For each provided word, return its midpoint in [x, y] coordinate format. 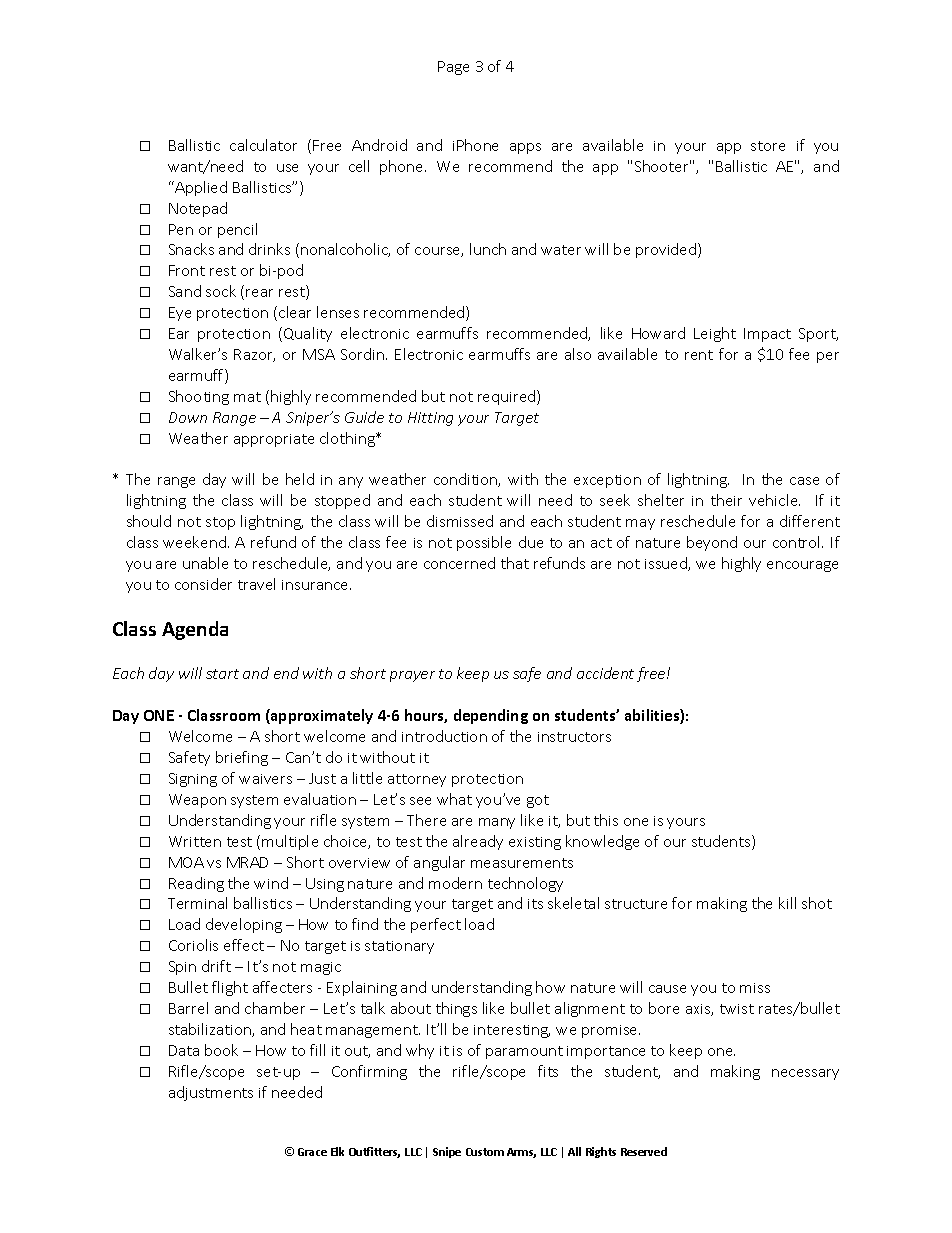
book [221, 1050]
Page [453, 68]
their [726, 500]
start [222, 674]
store [768, 146]
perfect [436, 925]
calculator [263, 145]
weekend [194, 542]
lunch [488, 249]
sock [221, 291]
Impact [767, 335]
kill [787, 903]
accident [605, 673]
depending [491, 716]
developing [244, 925]
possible [484, 543]
